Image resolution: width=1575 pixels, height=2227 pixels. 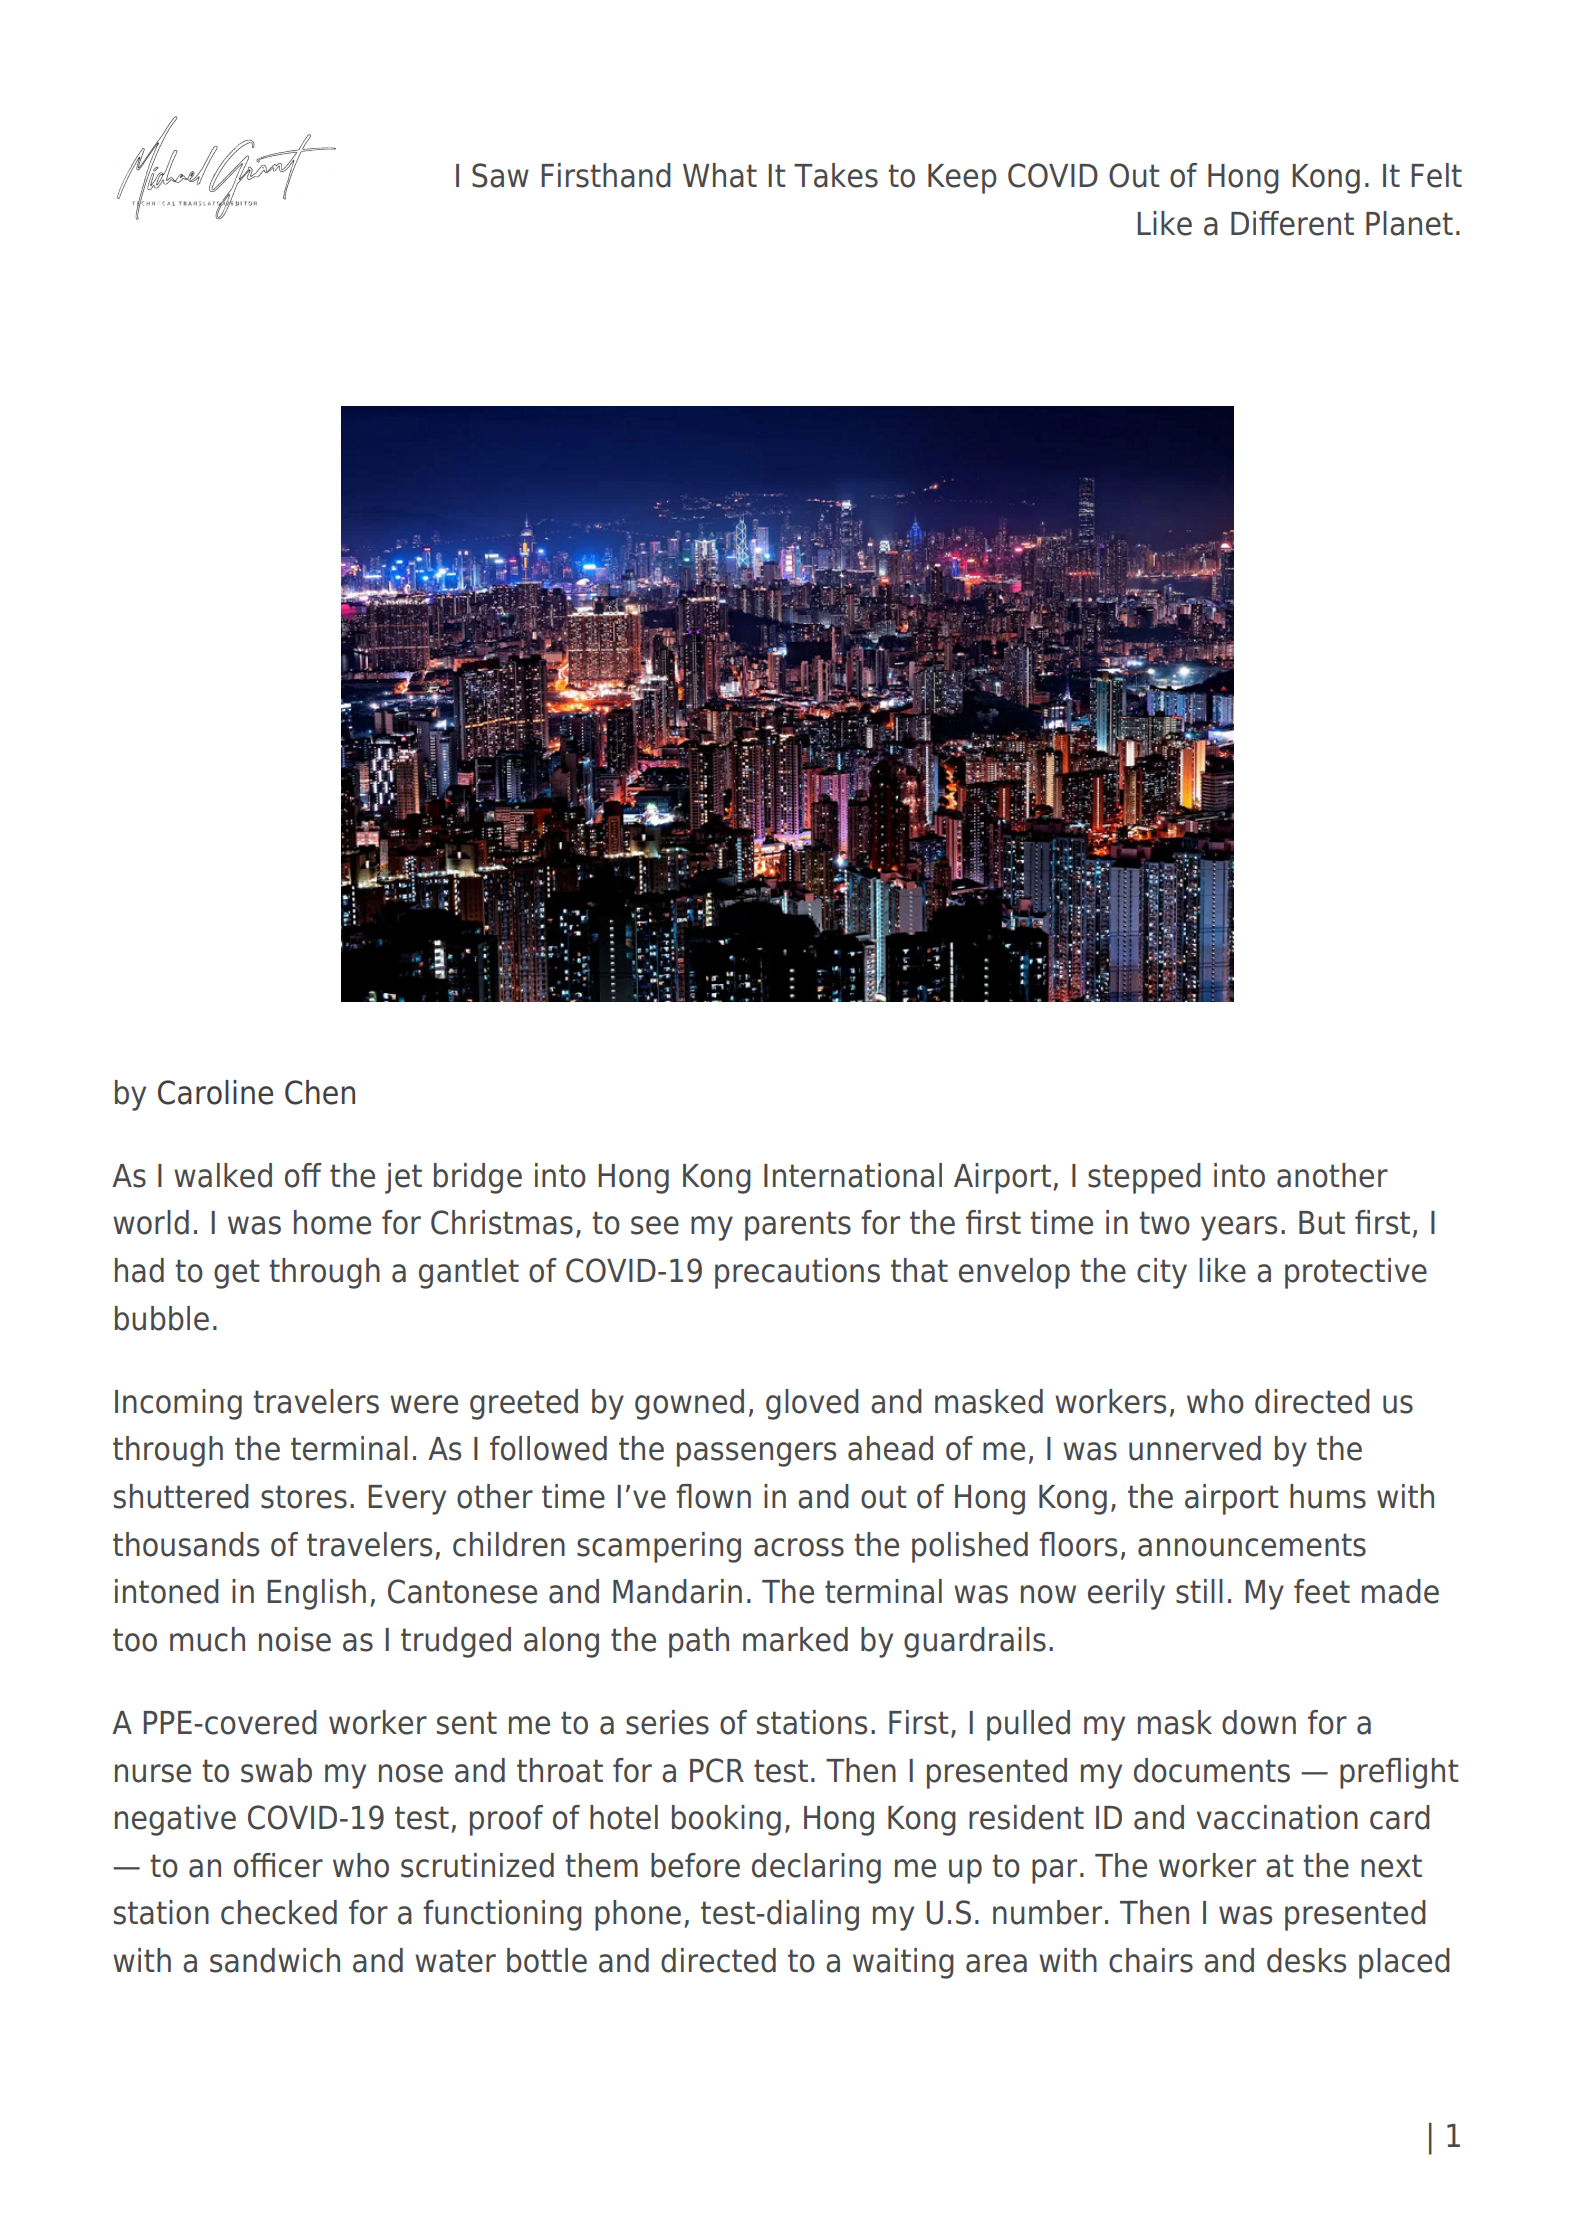 What do you see at coordinates (1306, 1960) in the screenshot?
I see `desks` at bounding box center [1306, 1960].
